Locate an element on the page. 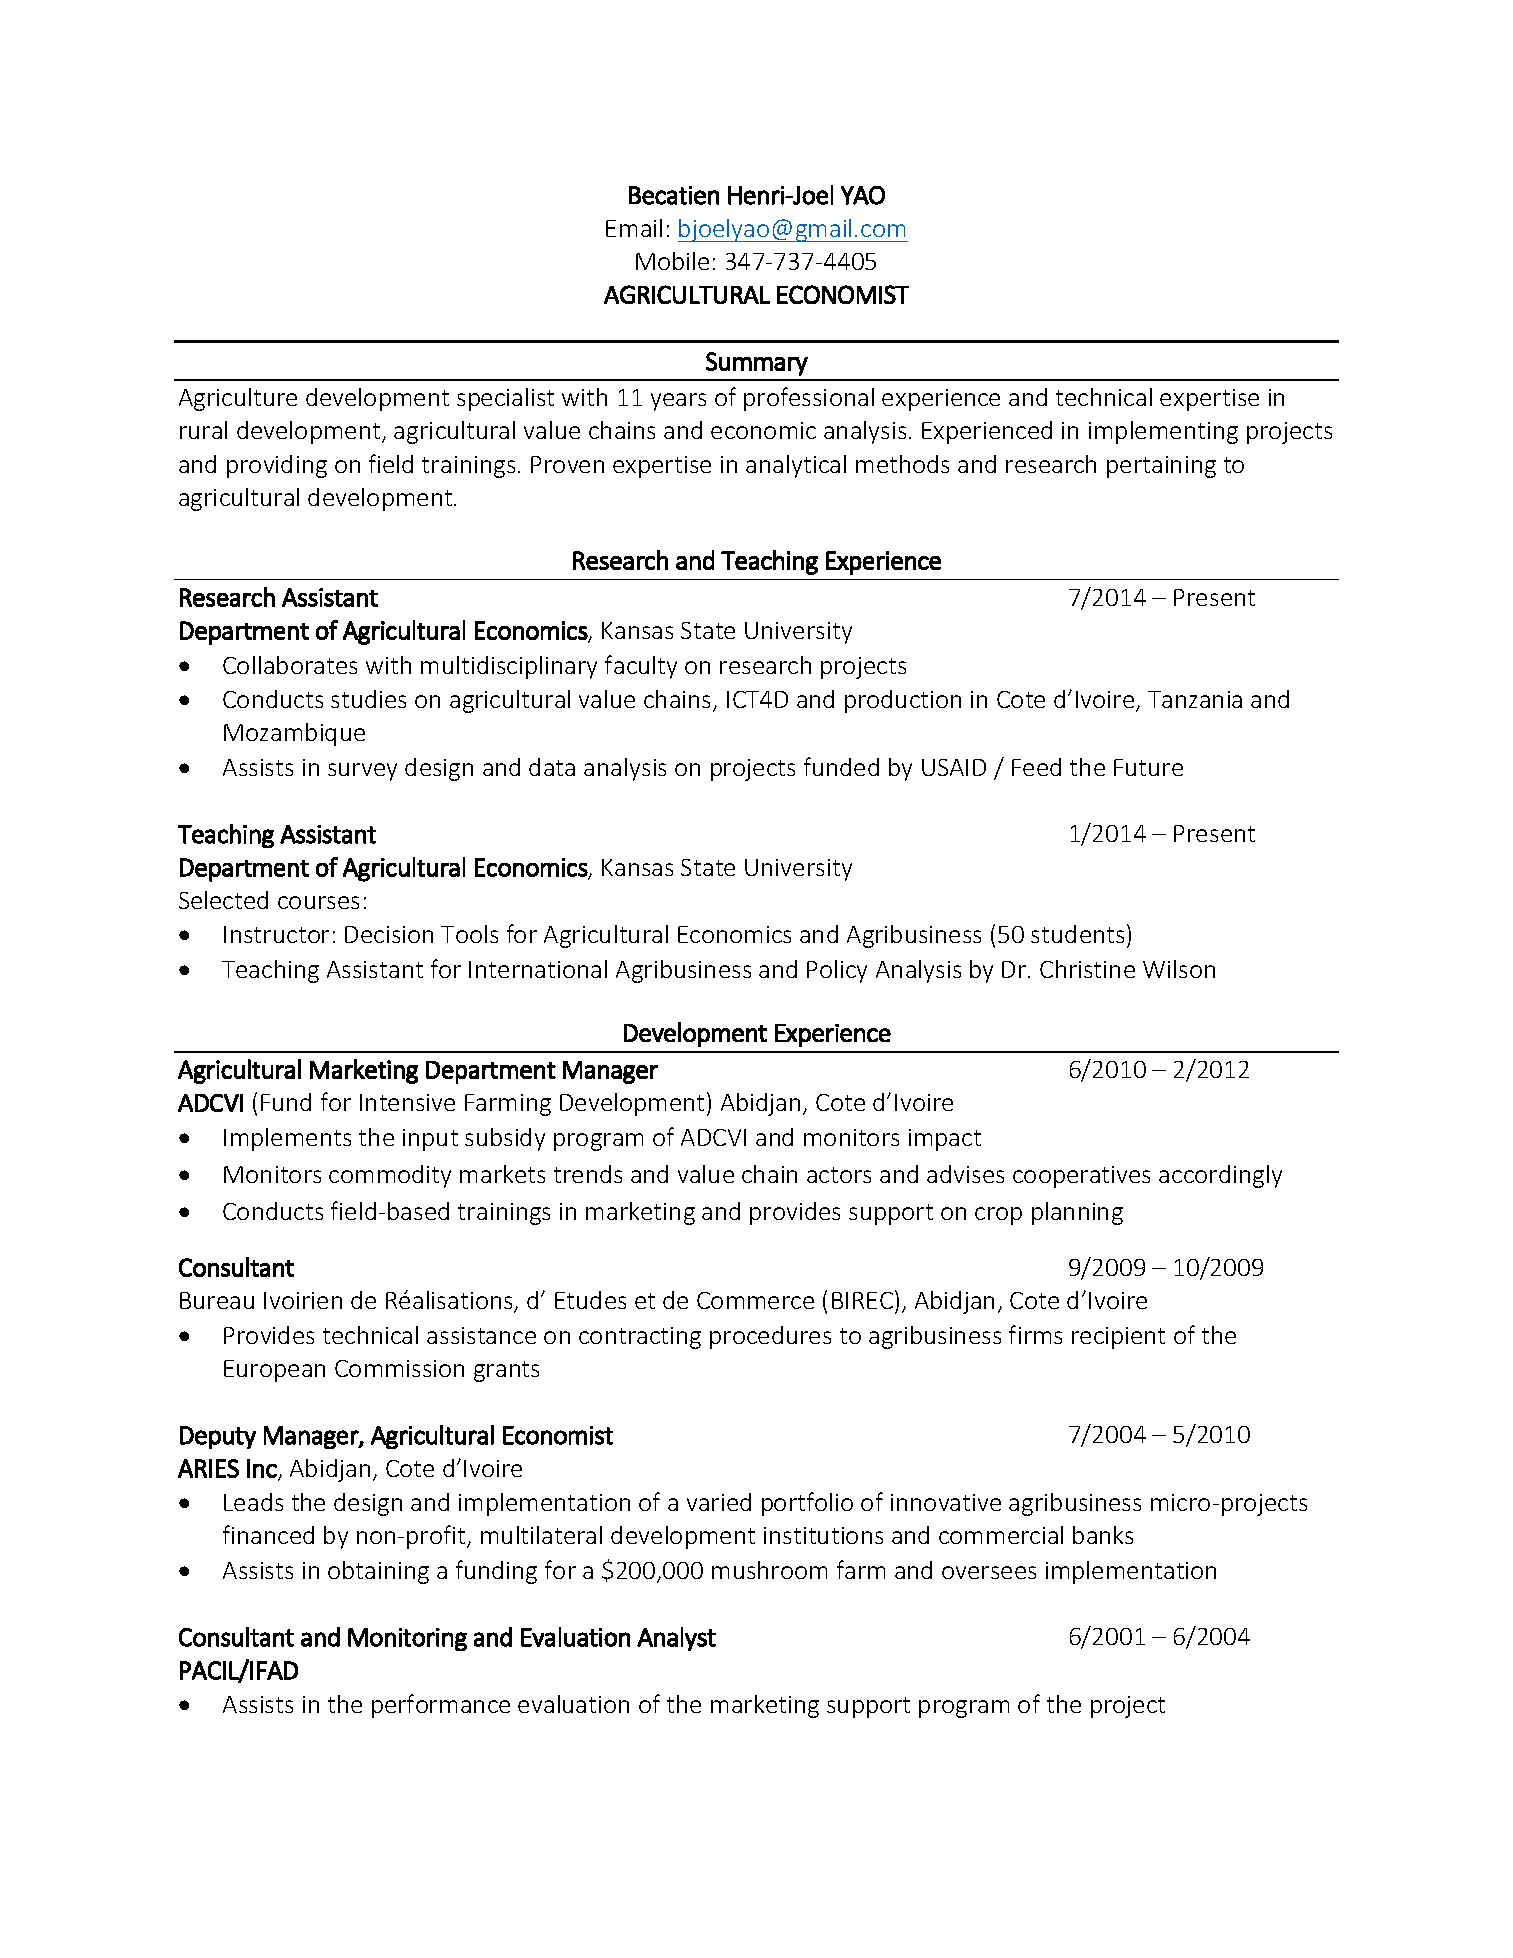 Image resolution: width=1513 pixels, height=1958 pixels. Mobile is located at coordinates (672, 261).
